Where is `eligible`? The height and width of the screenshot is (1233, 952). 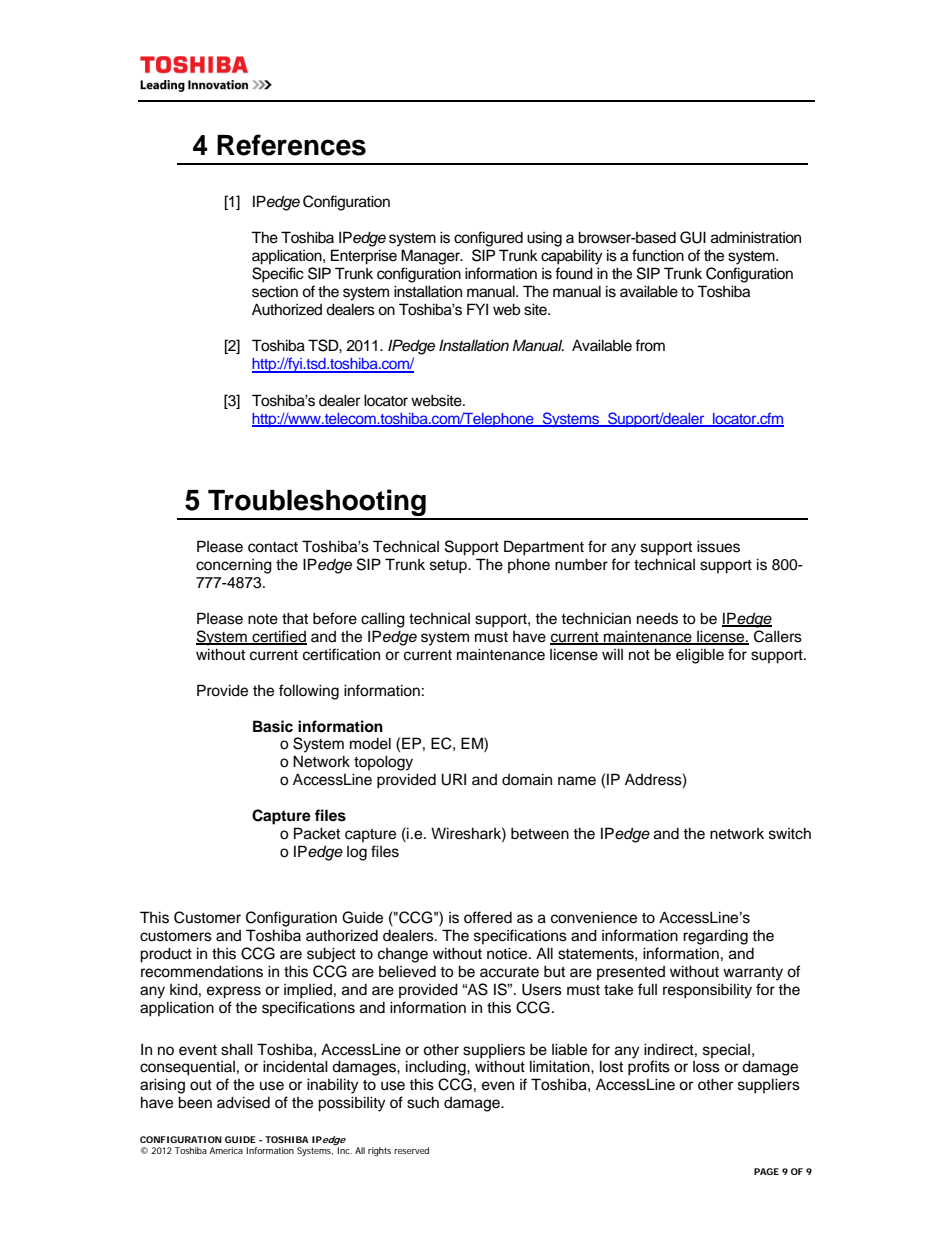
eligible is located at coordinates (700, 656).
